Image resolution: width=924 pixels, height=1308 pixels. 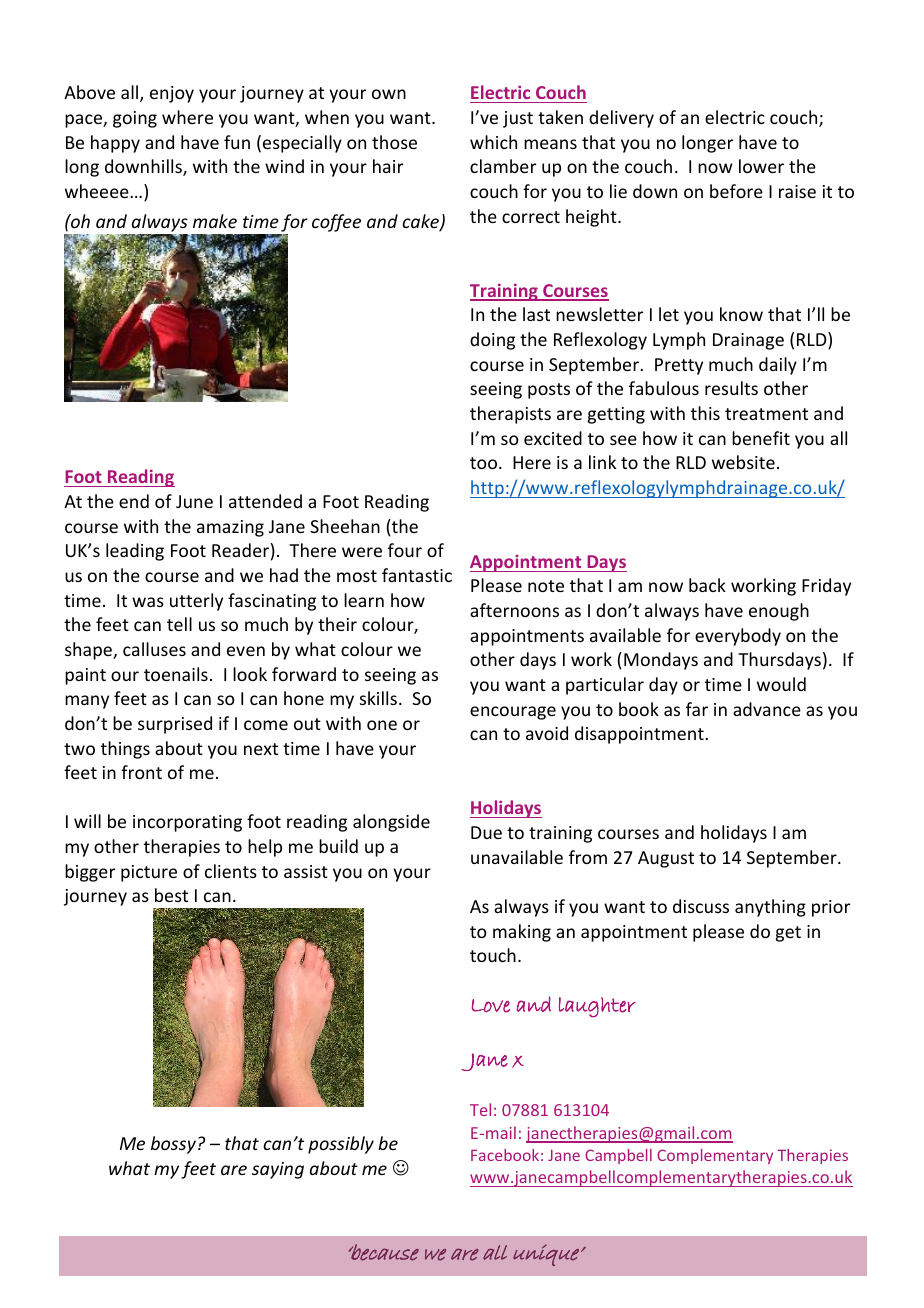 I want to click on too, so click(x=485, y=463).
